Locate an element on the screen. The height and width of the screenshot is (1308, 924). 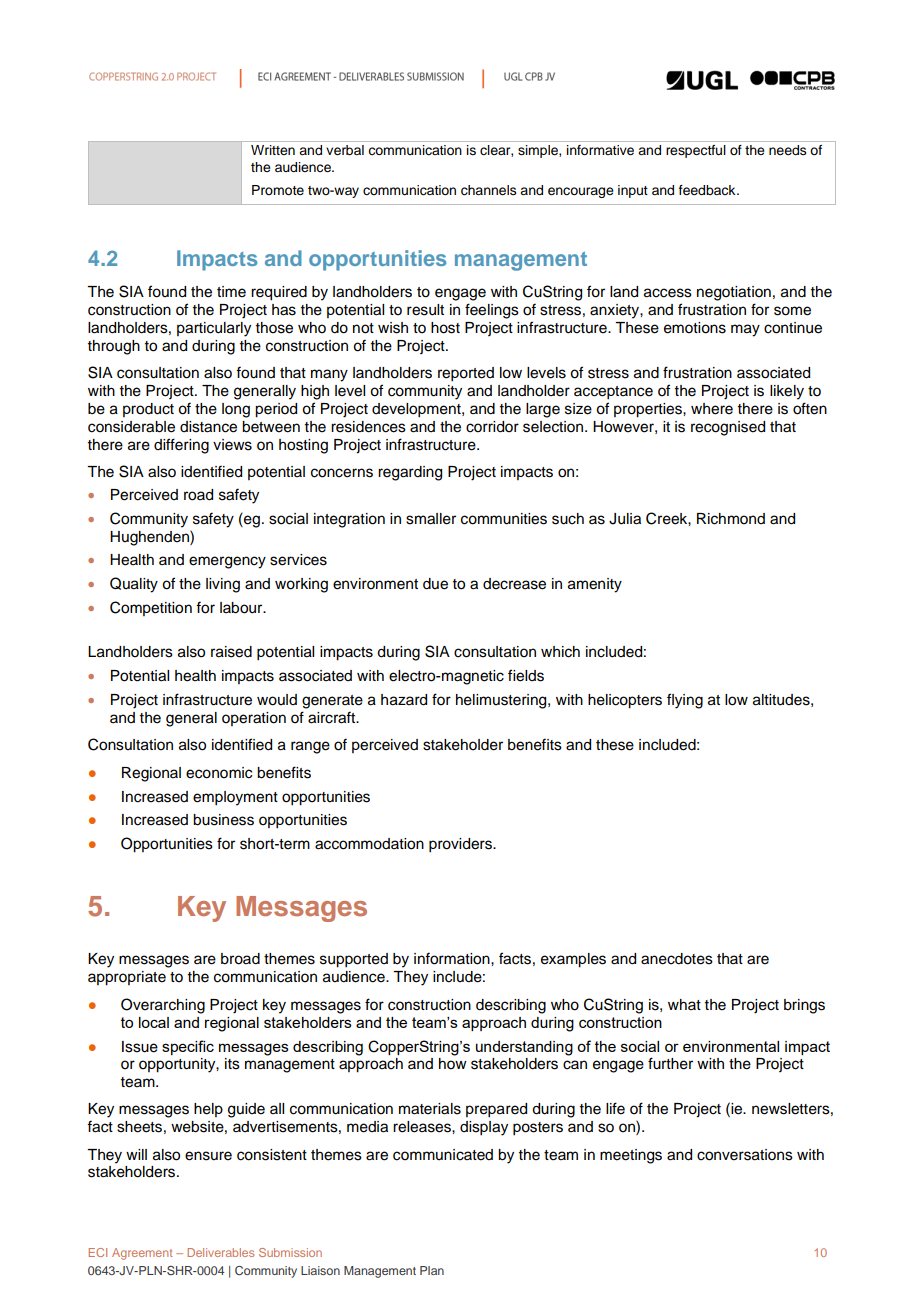
anecdotes is located at coordinates (677, 959).
